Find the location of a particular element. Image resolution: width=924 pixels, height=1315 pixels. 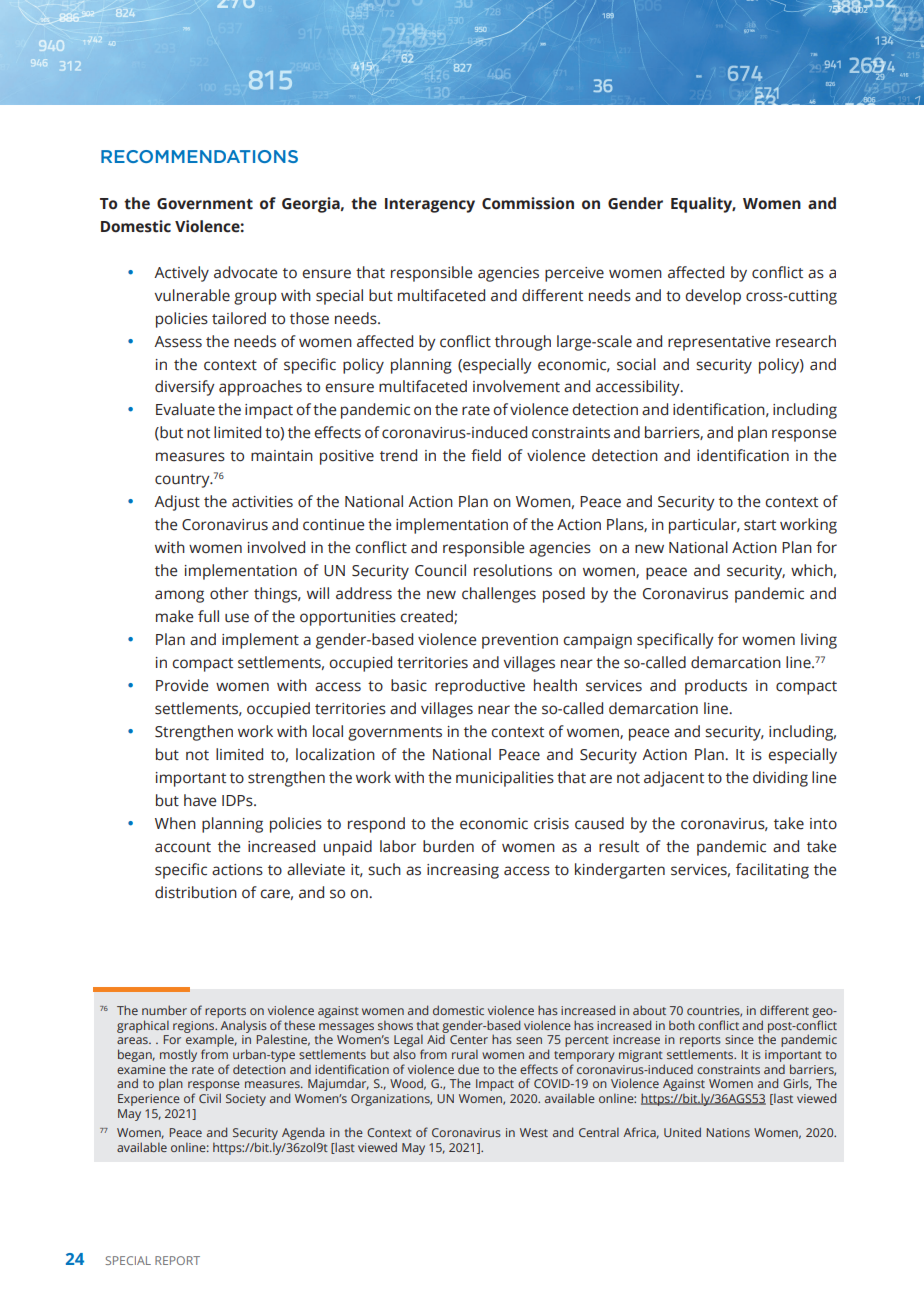

products is located at coordinates (716, 687).
